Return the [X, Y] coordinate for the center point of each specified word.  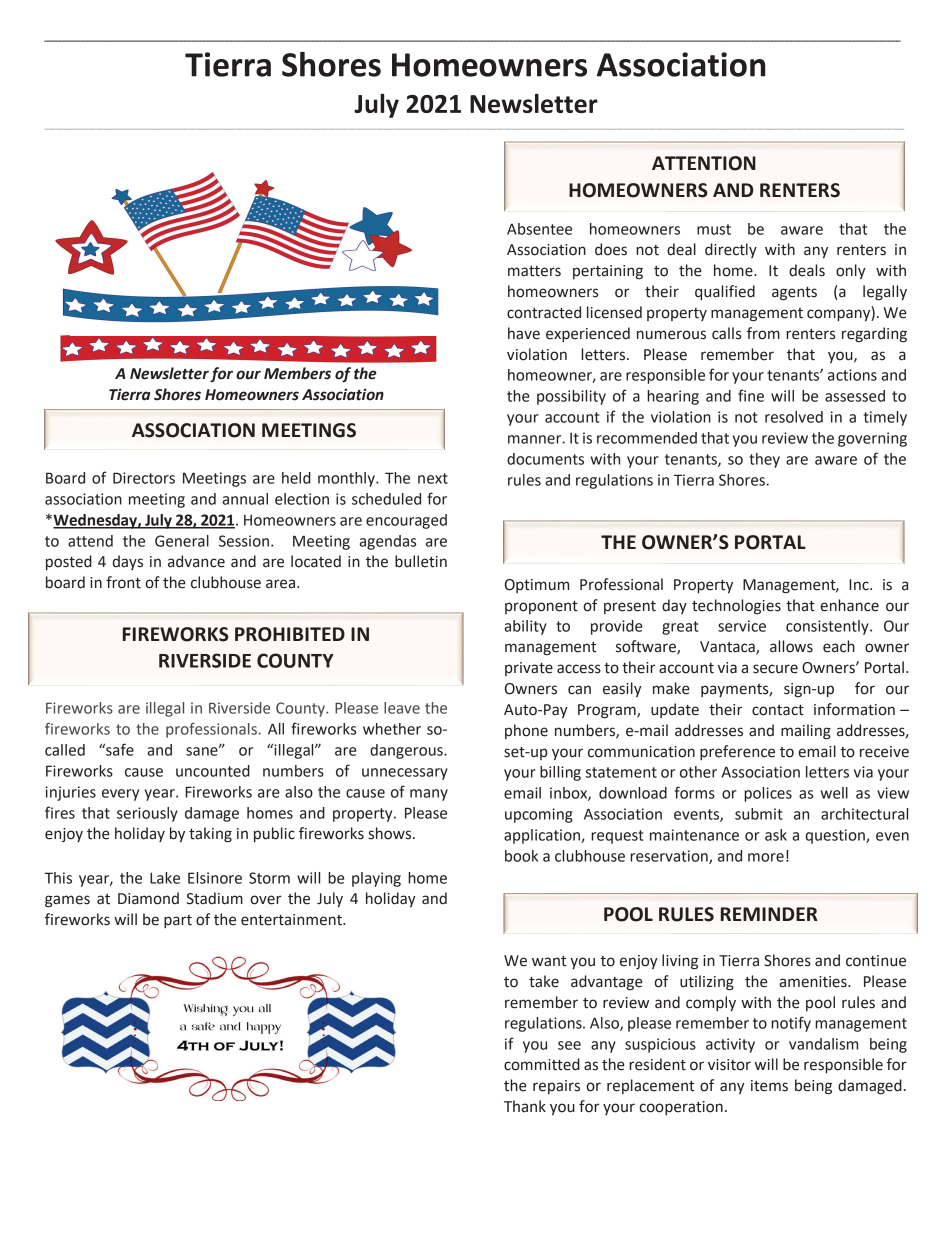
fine [751, 395]
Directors [144, 478]
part [178, 921]
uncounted [213, 771]
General [182, 541]
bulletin [421, 561]
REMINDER [769, 914]
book [521, 856]
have [524, 333]
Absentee [539, 229]
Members [297, 373]
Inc [860, 585]
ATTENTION [704, 163]
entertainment [292, 920]
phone [526, 731]
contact [778, 710]
